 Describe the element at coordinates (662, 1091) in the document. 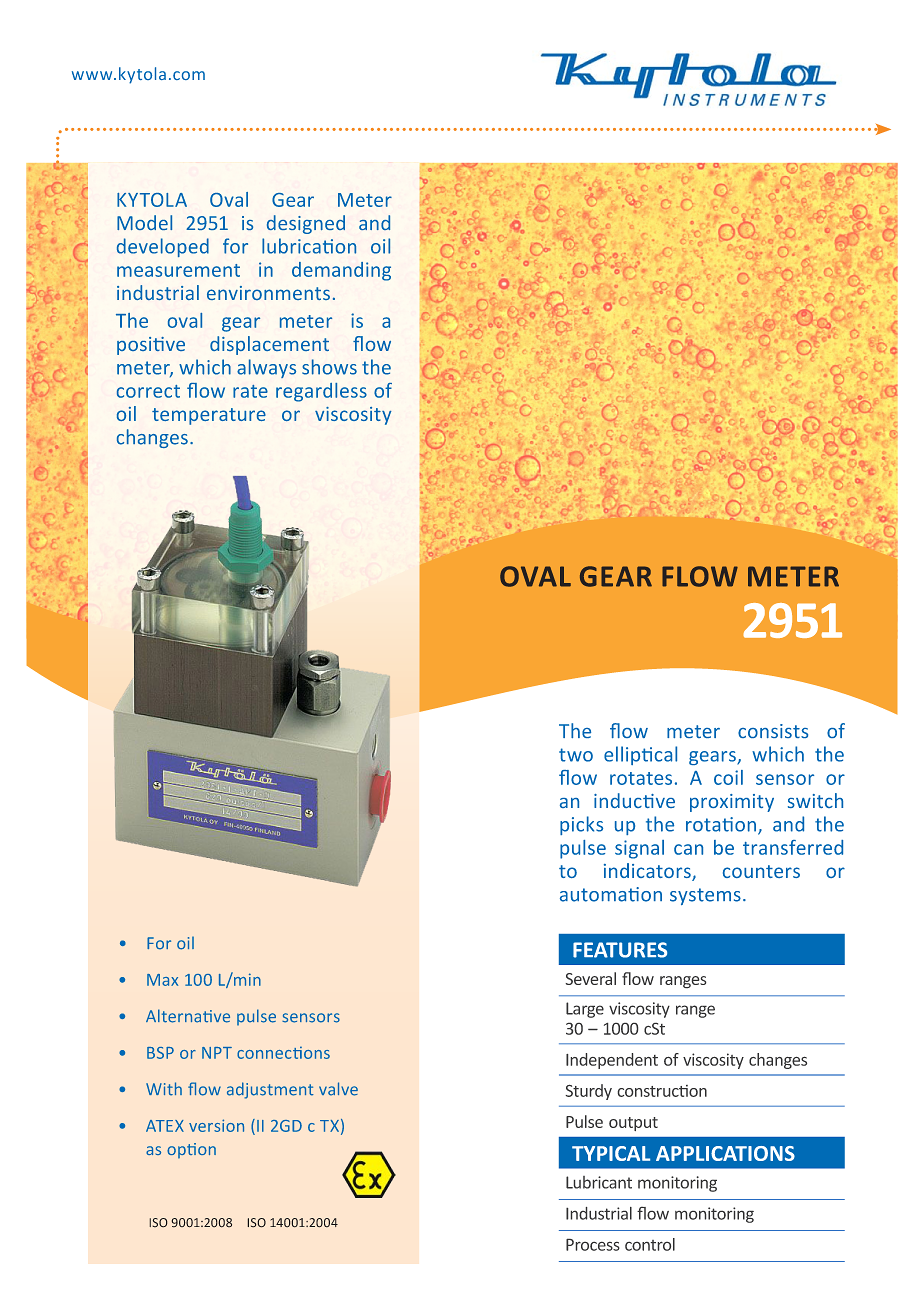

I see `construction` at that location.
